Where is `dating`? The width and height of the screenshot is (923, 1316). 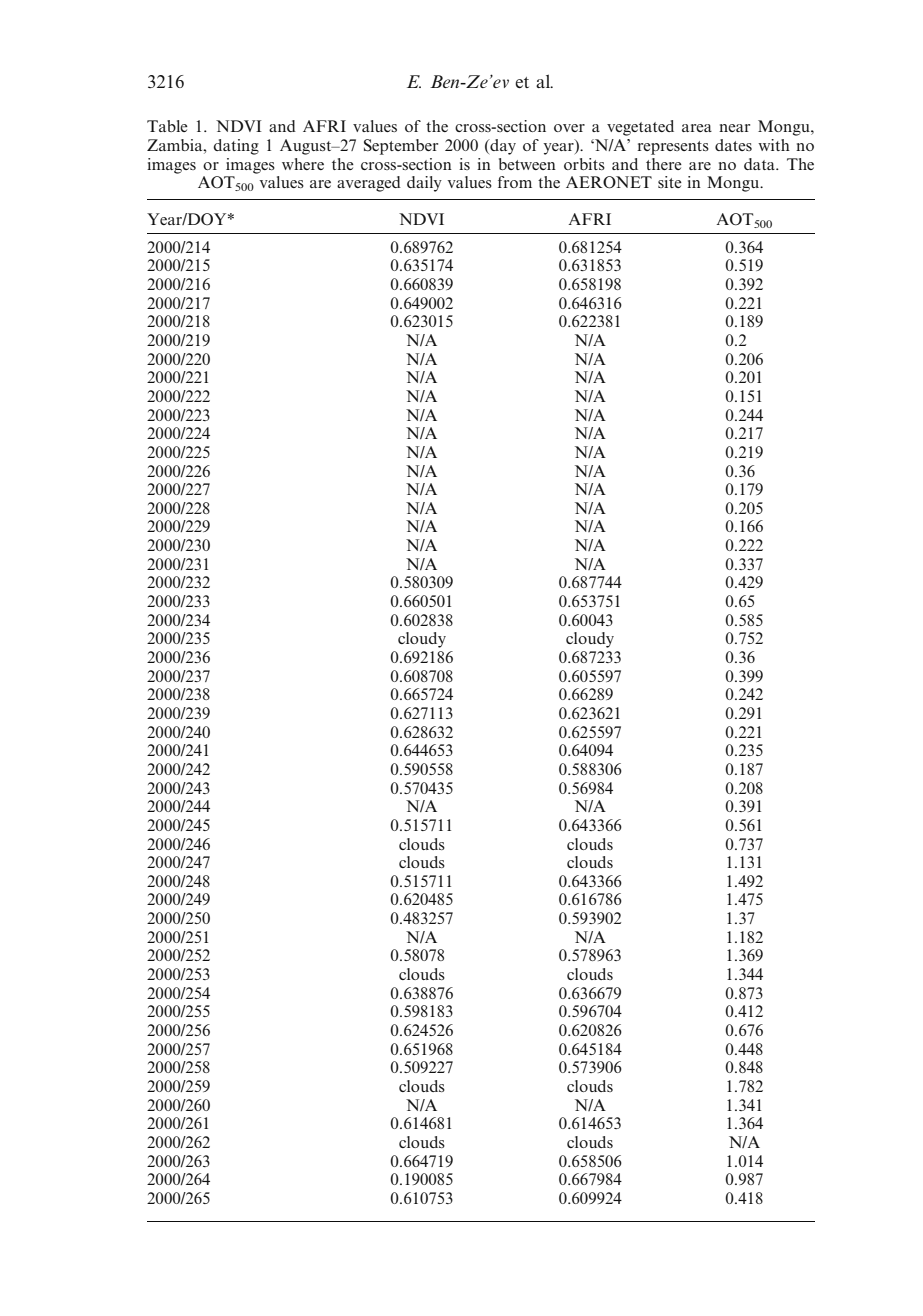 dating is located at coordinates (236, 147).
